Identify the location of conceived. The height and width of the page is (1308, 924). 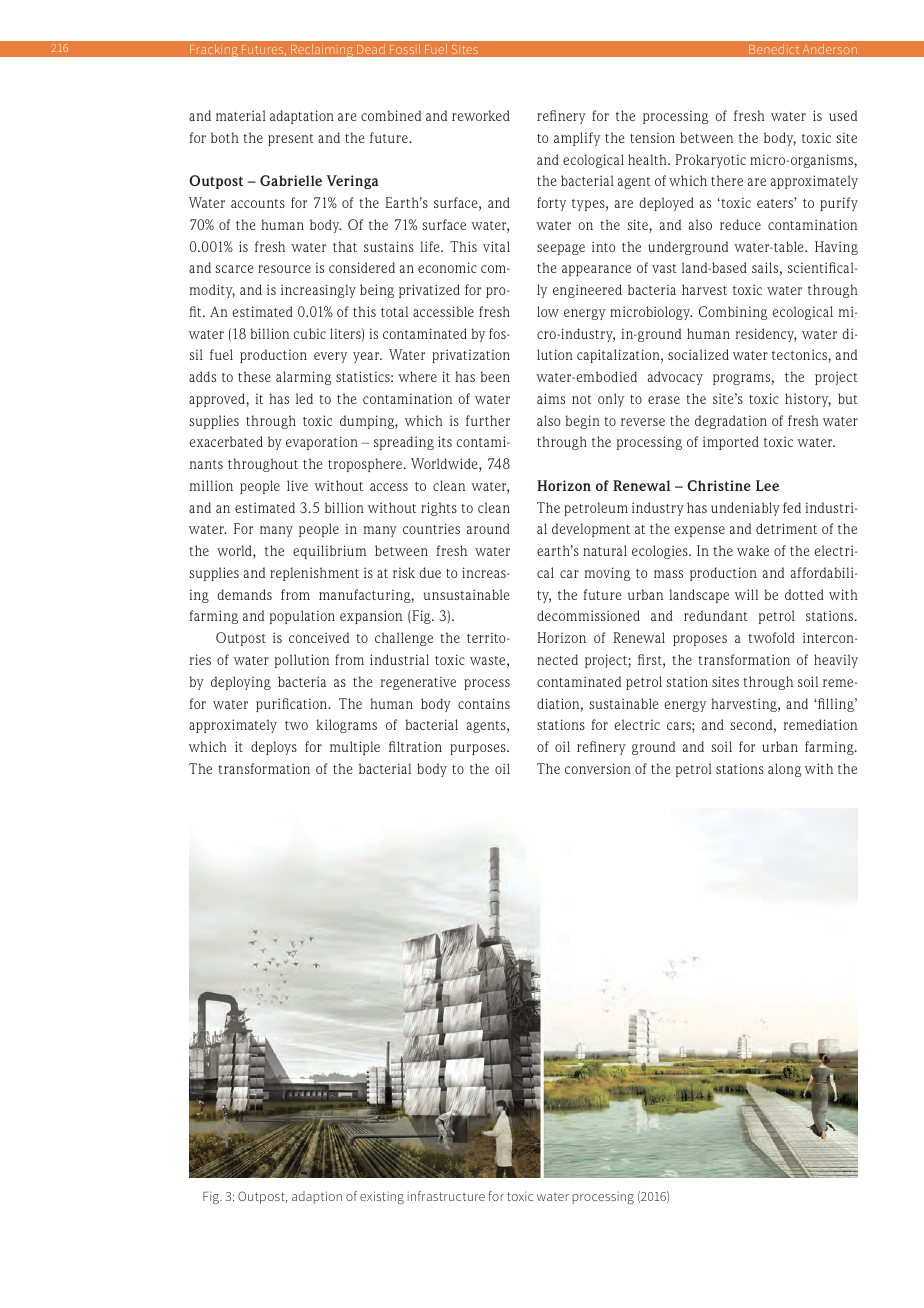
(319, 637).
